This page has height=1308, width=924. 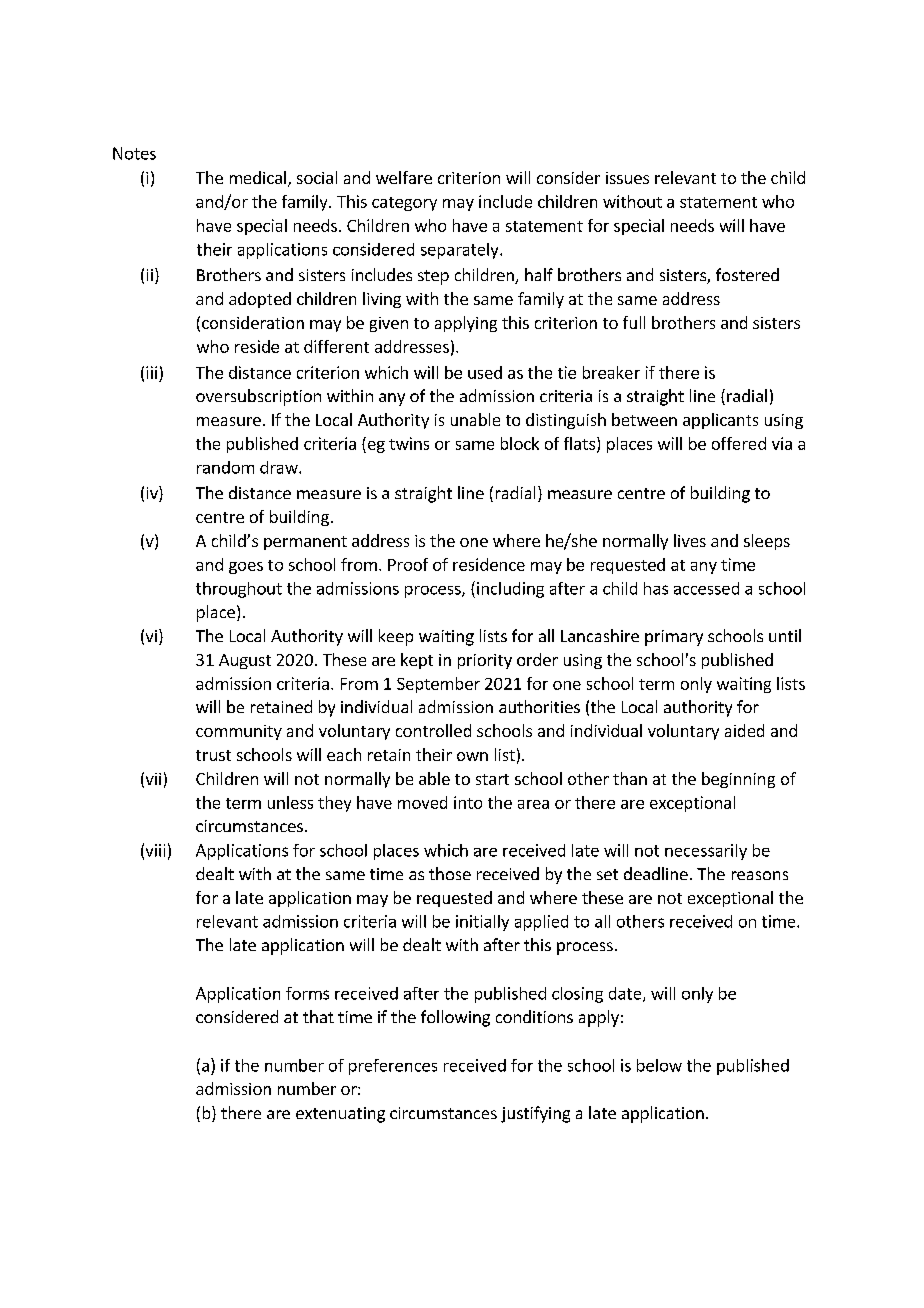 What do you see at coordinates (340, 1115) in the page?
I see `extenuating` at bounding box center [340, 1115].
